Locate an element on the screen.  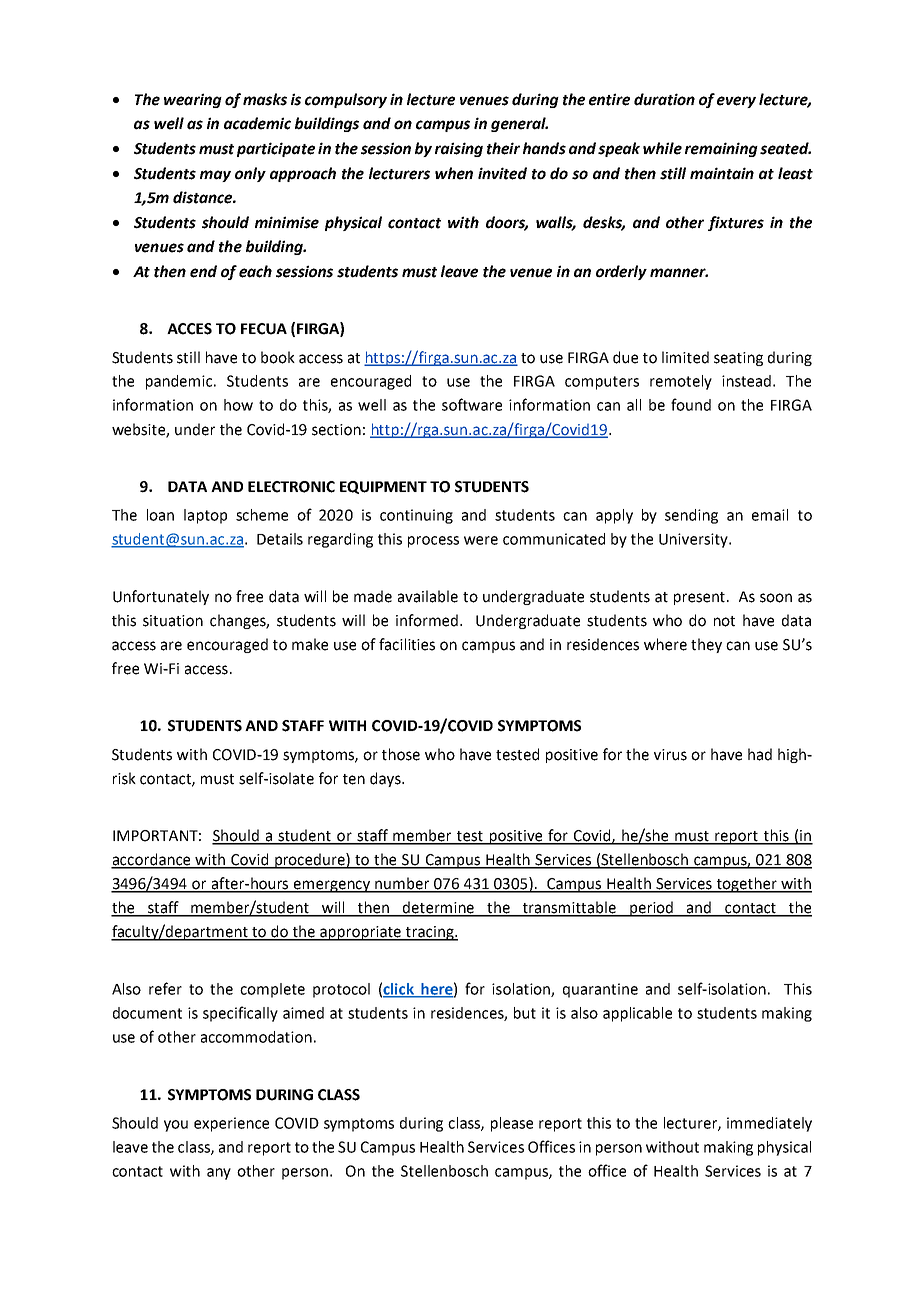
informed is located at coordinates (428, 620).
